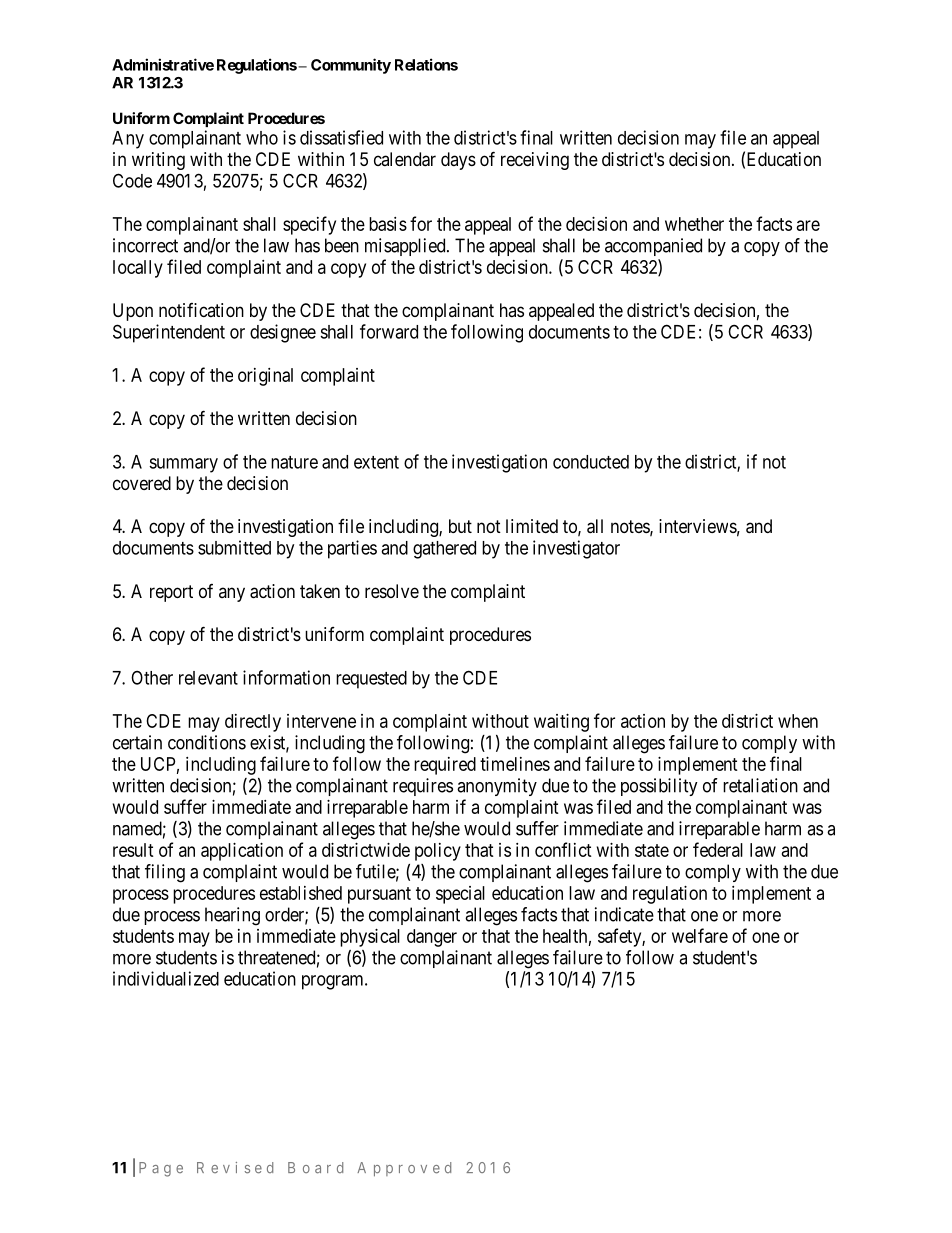 Image resolution: width=952 pixels, height=1233 pixels. What do you see at coordinates (208, 678) in the image?
I see `relevant` at bounding box center [208, 678].
